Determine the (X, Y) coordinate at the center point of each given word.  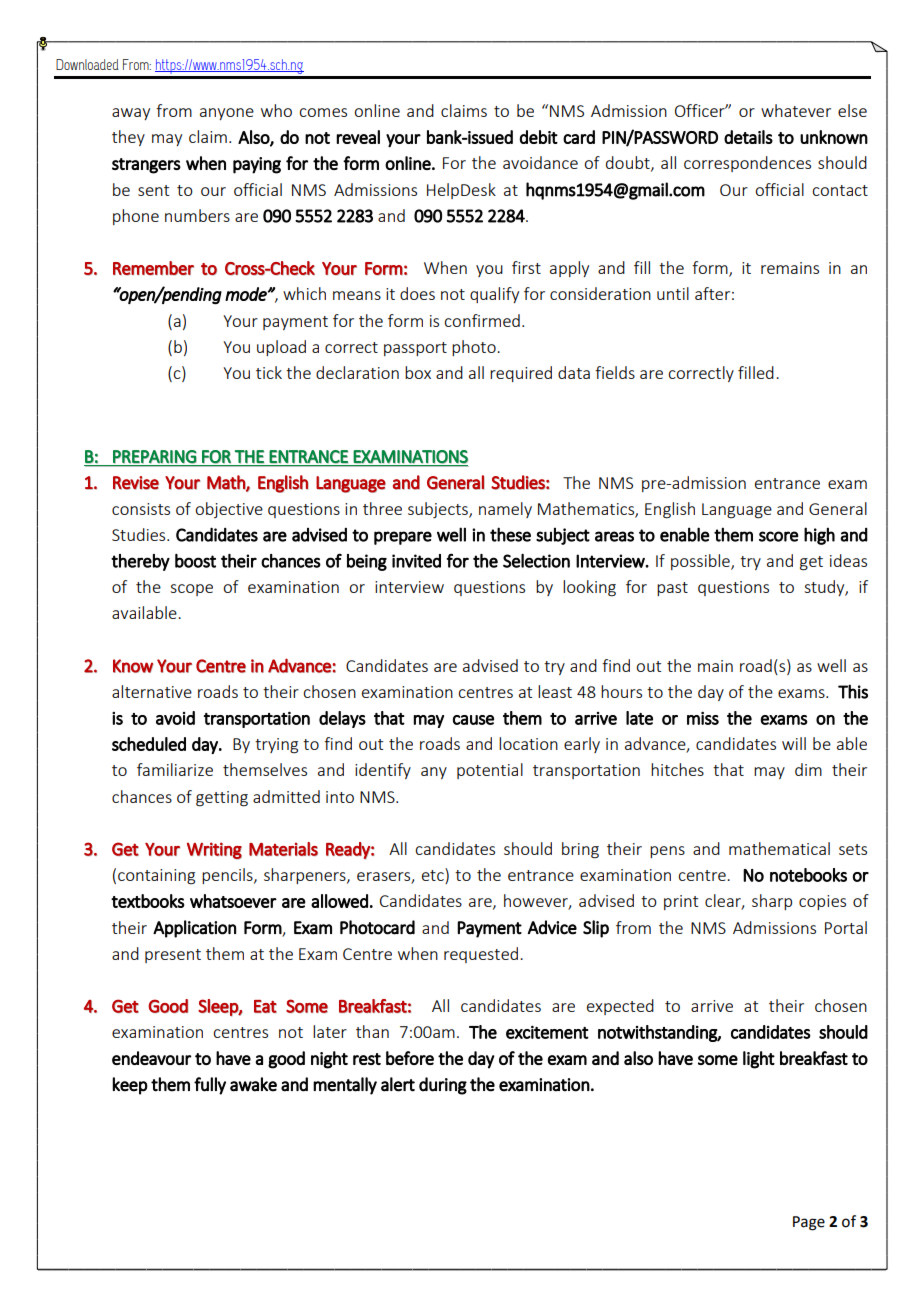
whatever (796, 110)
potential (490, 771)
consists (141, 509)
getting (222, 799)
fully (210, 1086)
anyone (227, 114)
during (443, 1086)
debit (539, 137)
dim (808, 769)
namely (505, 510)
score (779, 536)
